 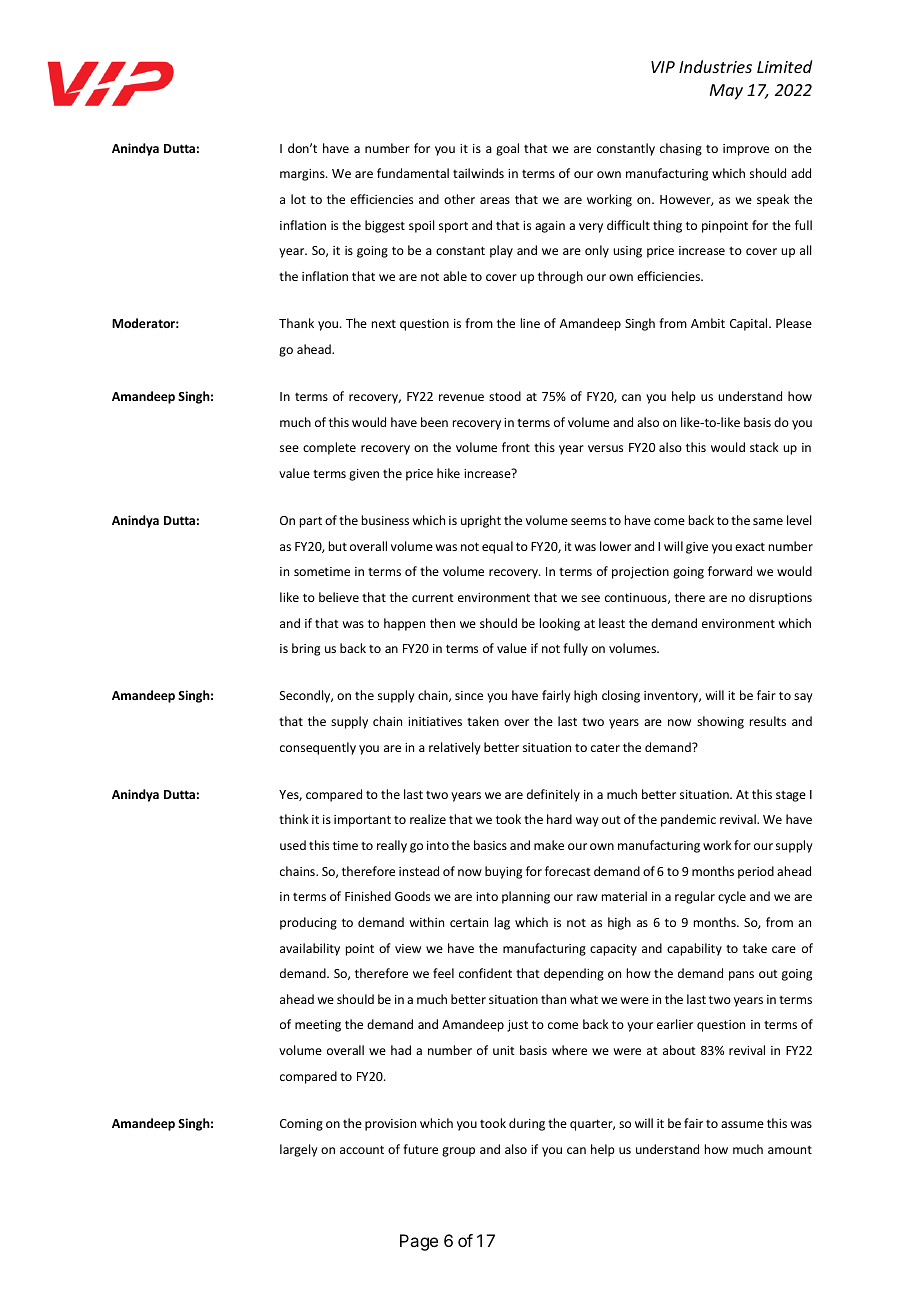 I want to click on meeting, so click(x=318, y=1026).
